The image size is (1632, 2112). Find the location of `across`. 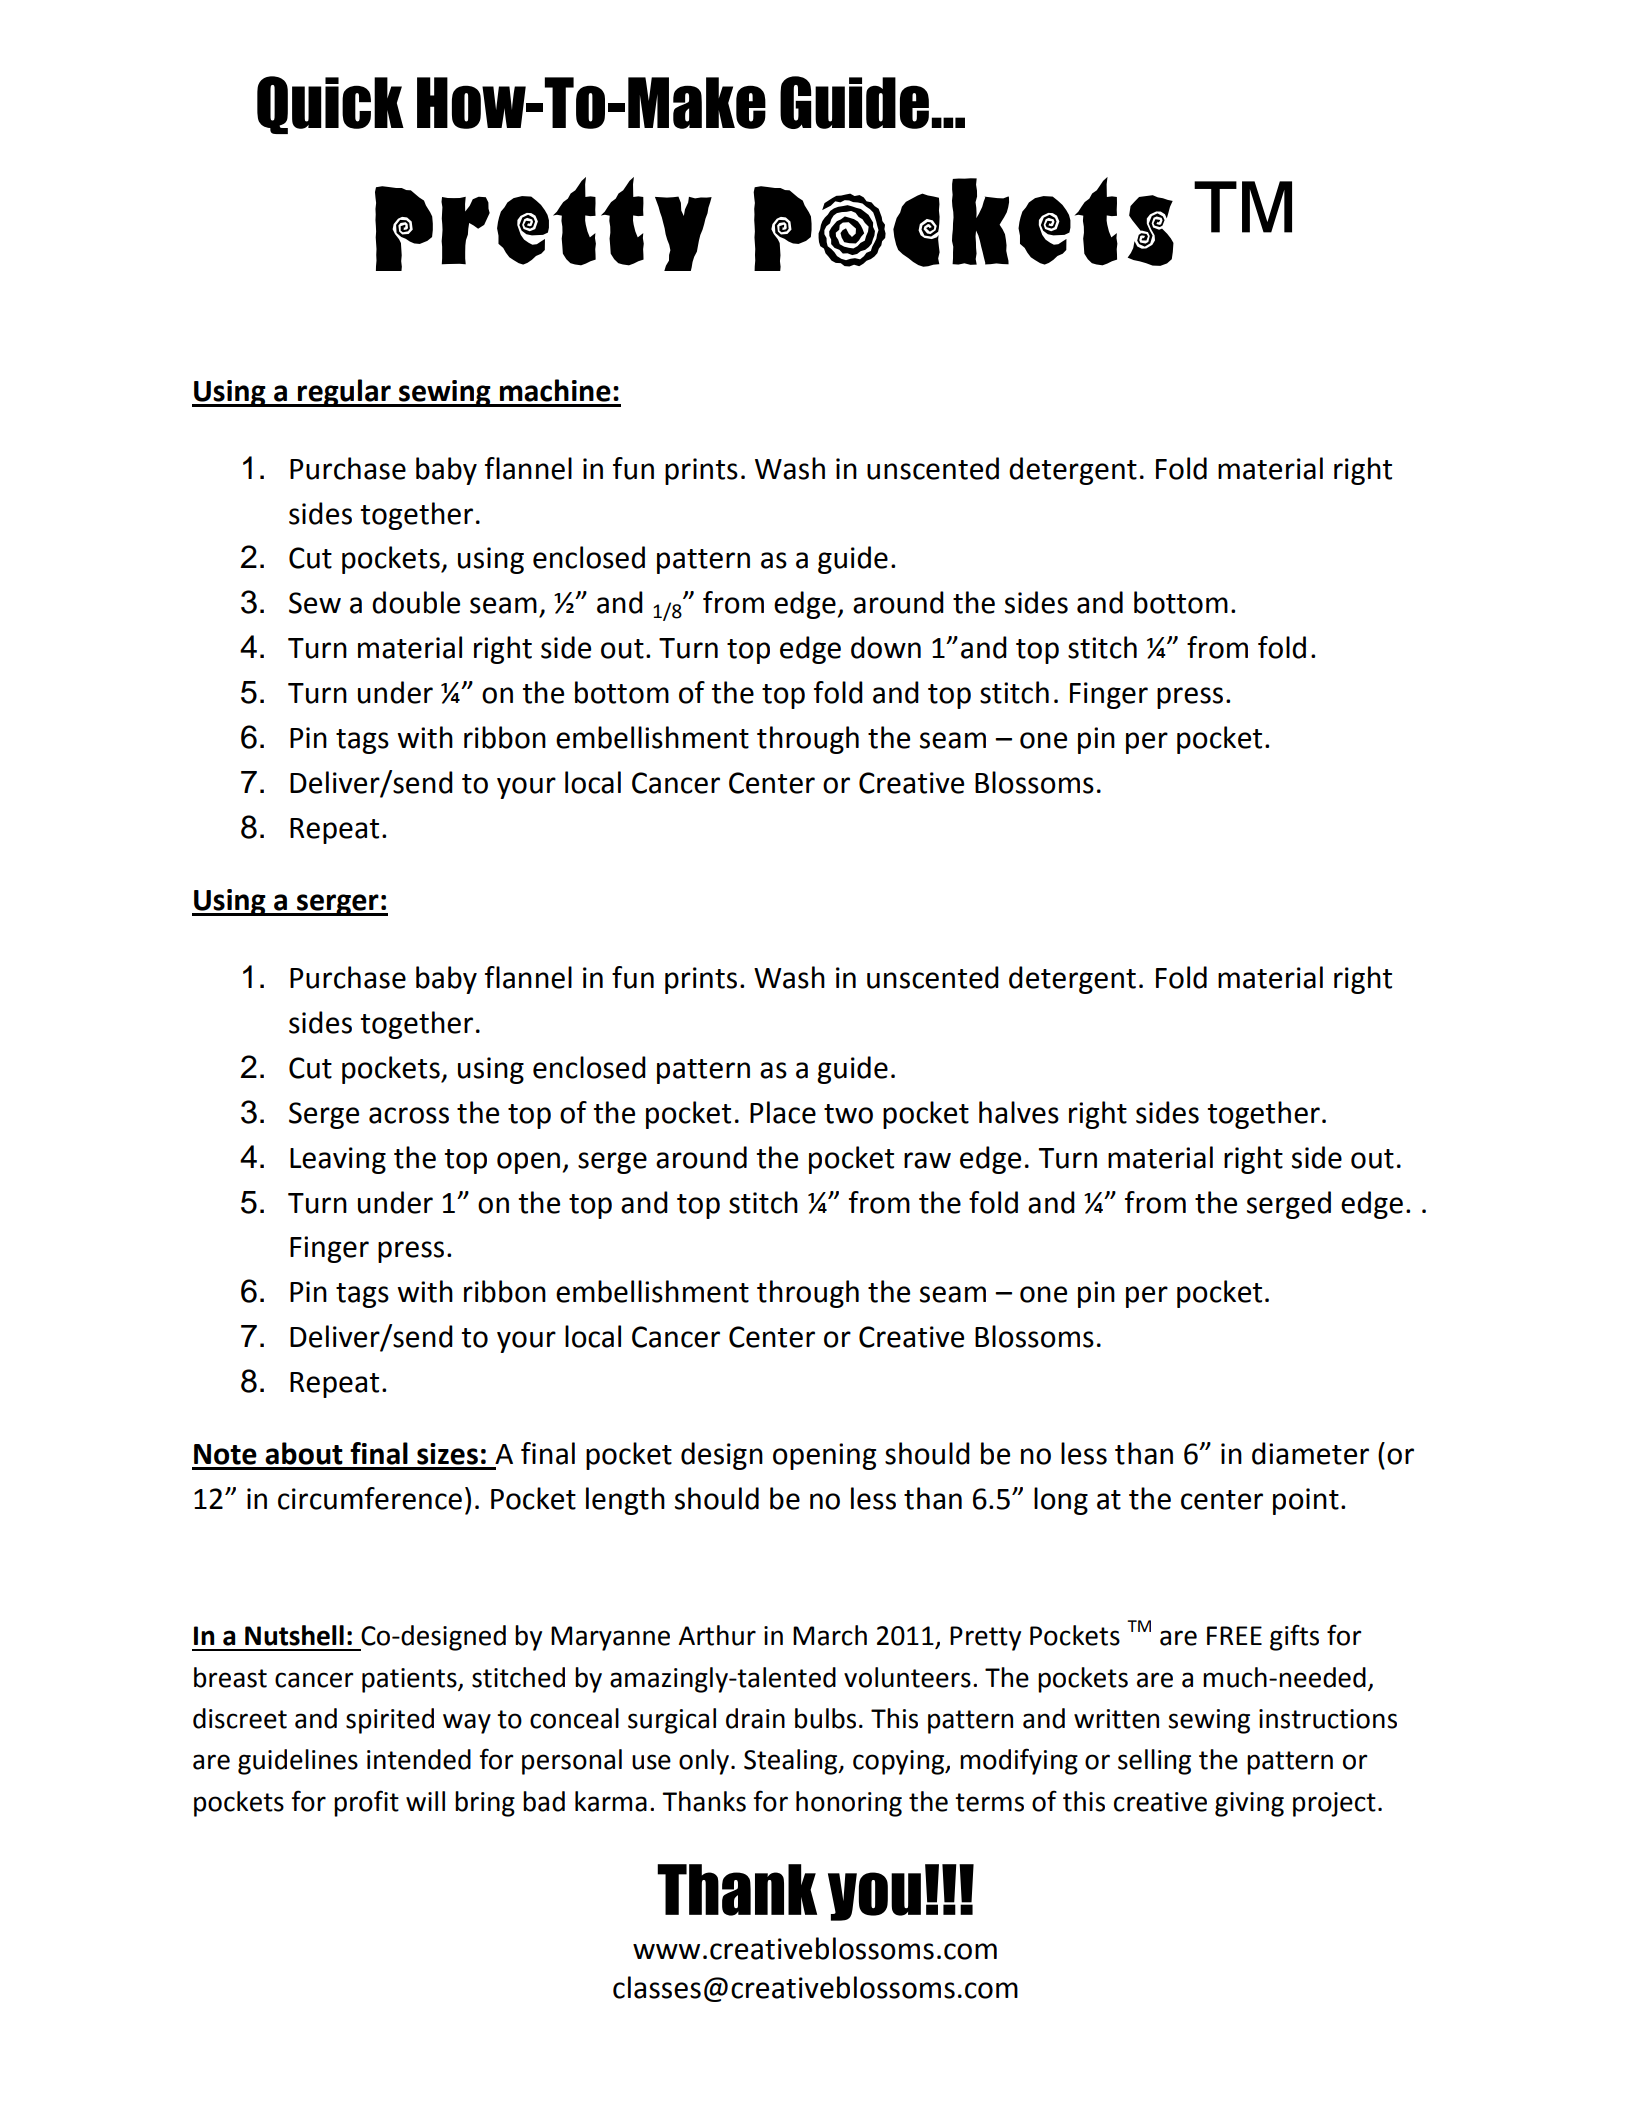

across is located at coordinates (409, 1115).
